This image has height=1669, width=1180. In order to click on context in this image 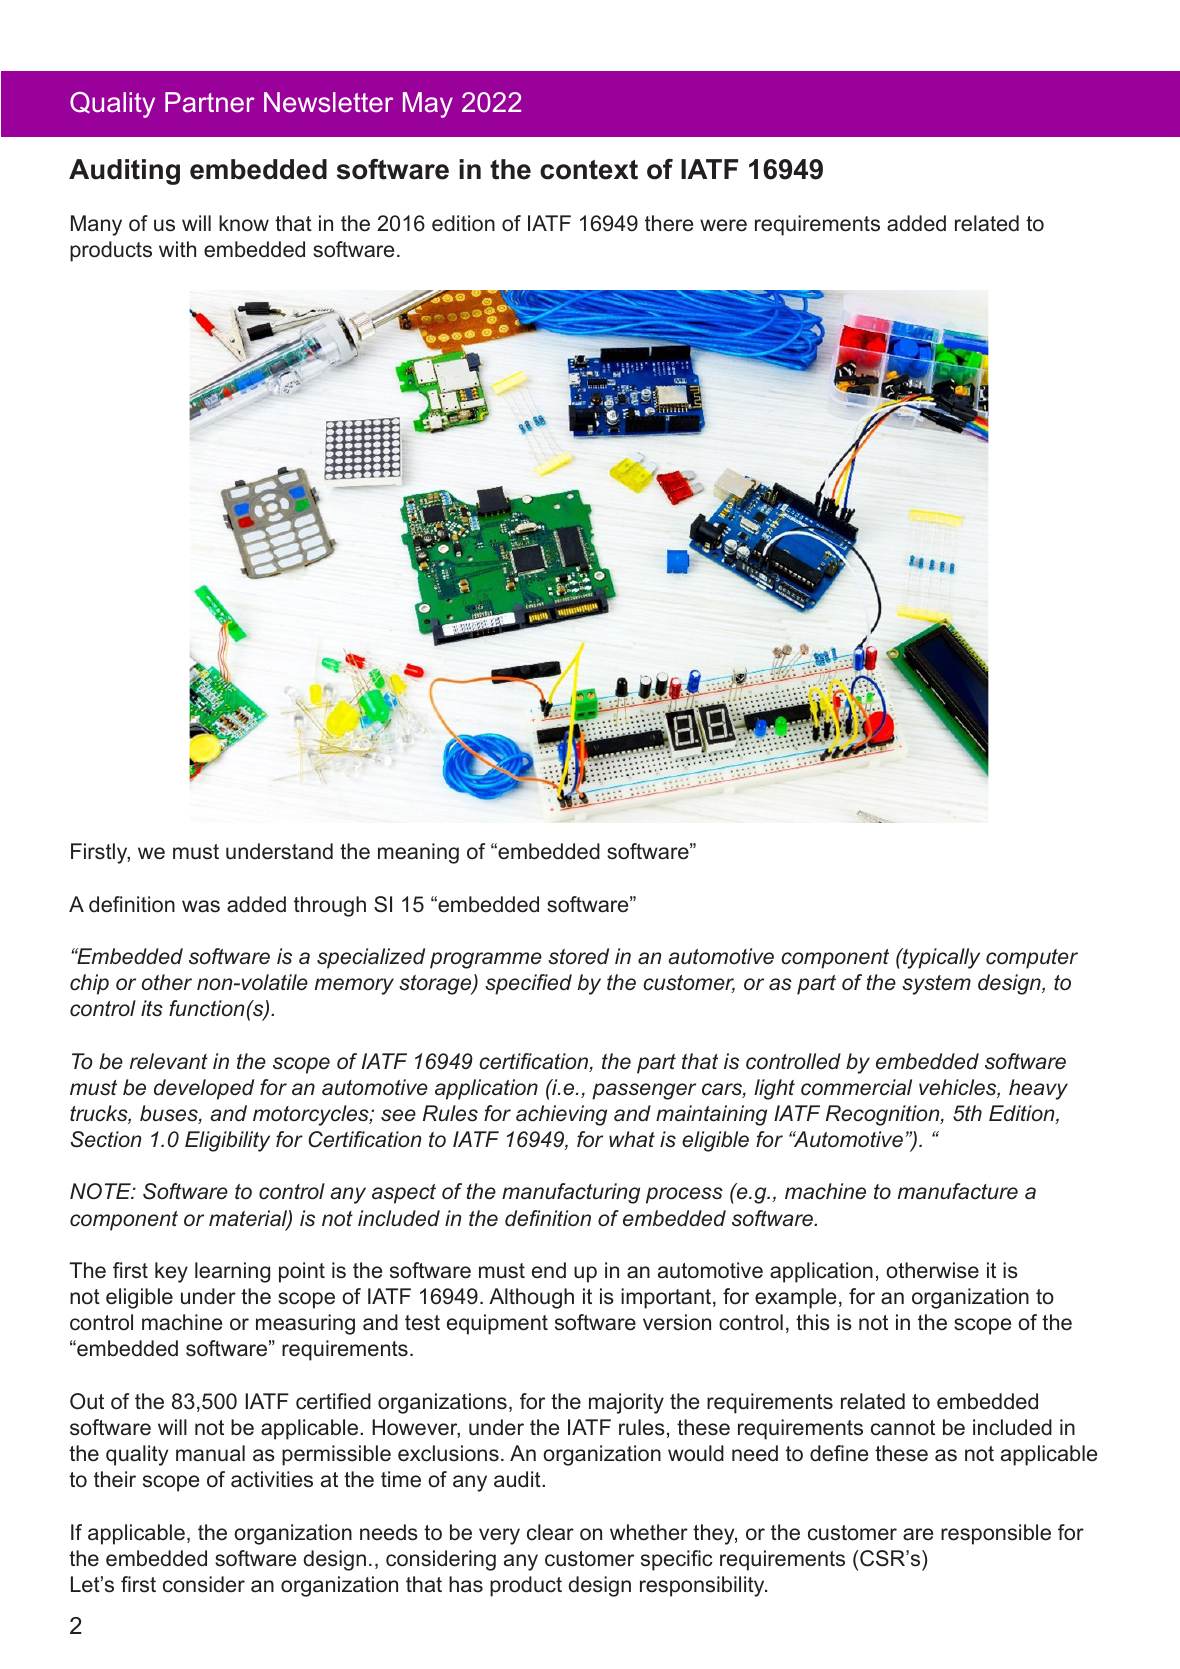, I will do `click(589, 170)`.
